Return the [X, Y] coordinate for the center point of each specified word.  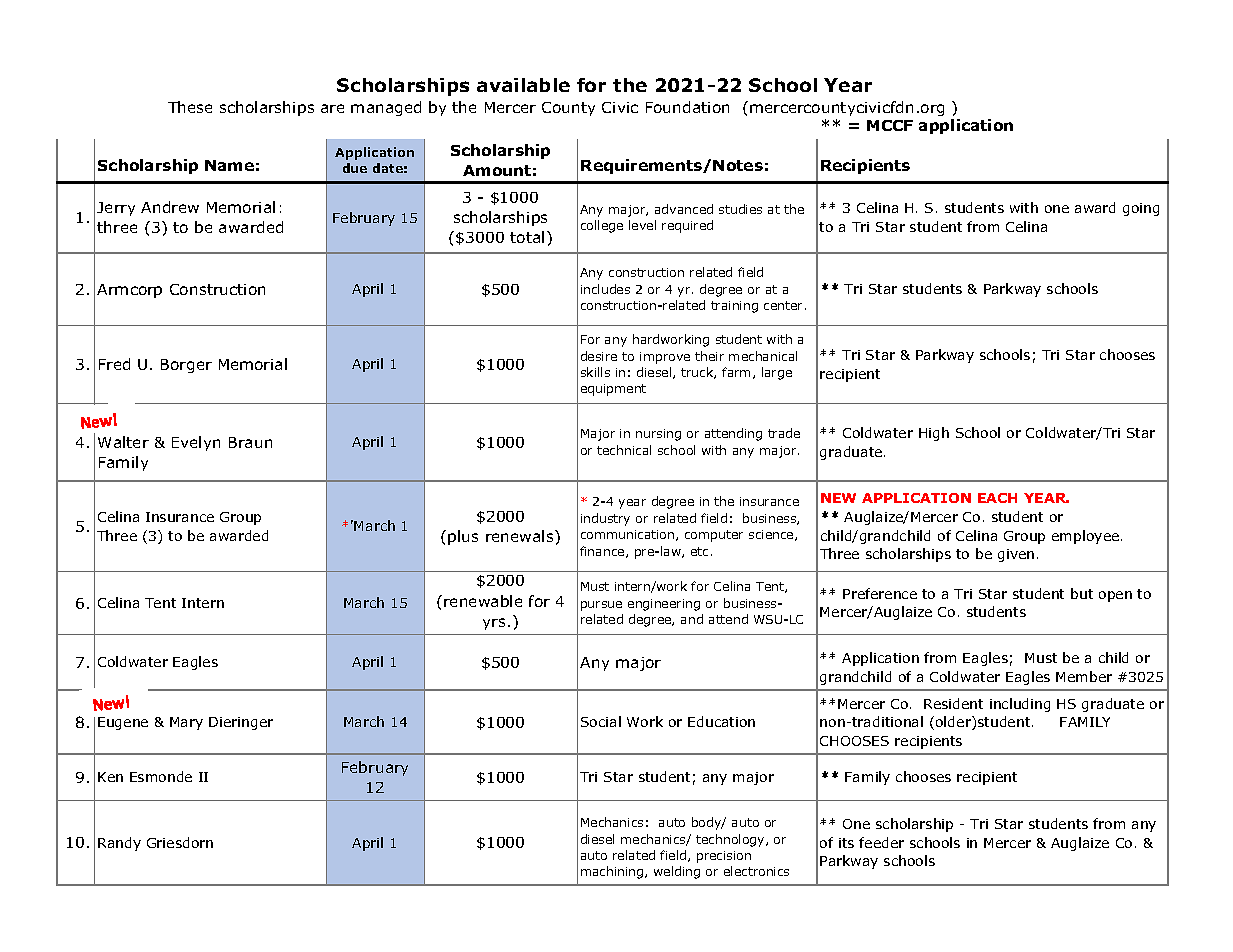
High [934, 434]
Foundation [687, 107]
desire [599, 356]
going [1141, 209]
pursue [601, 606]
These [190, 107]
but [1082, 593]
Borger [186, 366]
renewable [483, 601]
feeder [881, 842]
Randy [119, 844]
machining [613, 872]
